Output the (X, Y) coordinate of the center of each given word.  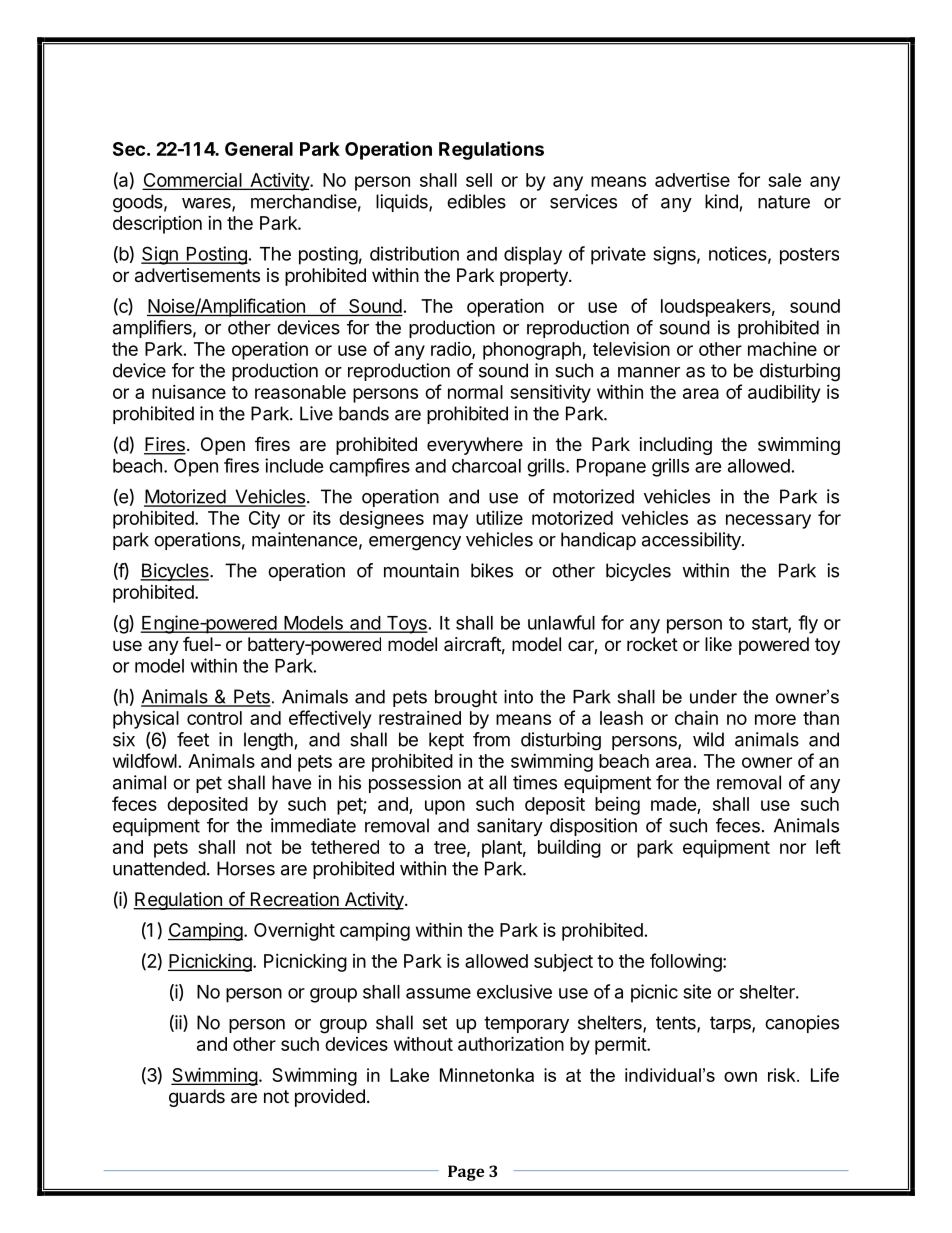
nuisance (189, 392)
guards (197, 1098)
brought (466, 698)
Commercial (193, 181)
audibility (784, 393)
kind (721, 201)
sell (479, 180)
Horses (246, 868)
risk (783, 1075)
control (214, 718)
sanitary (510, 827)
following (687, 962)
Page (466, 1173)
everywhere (475, 446)
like (718, 644)
